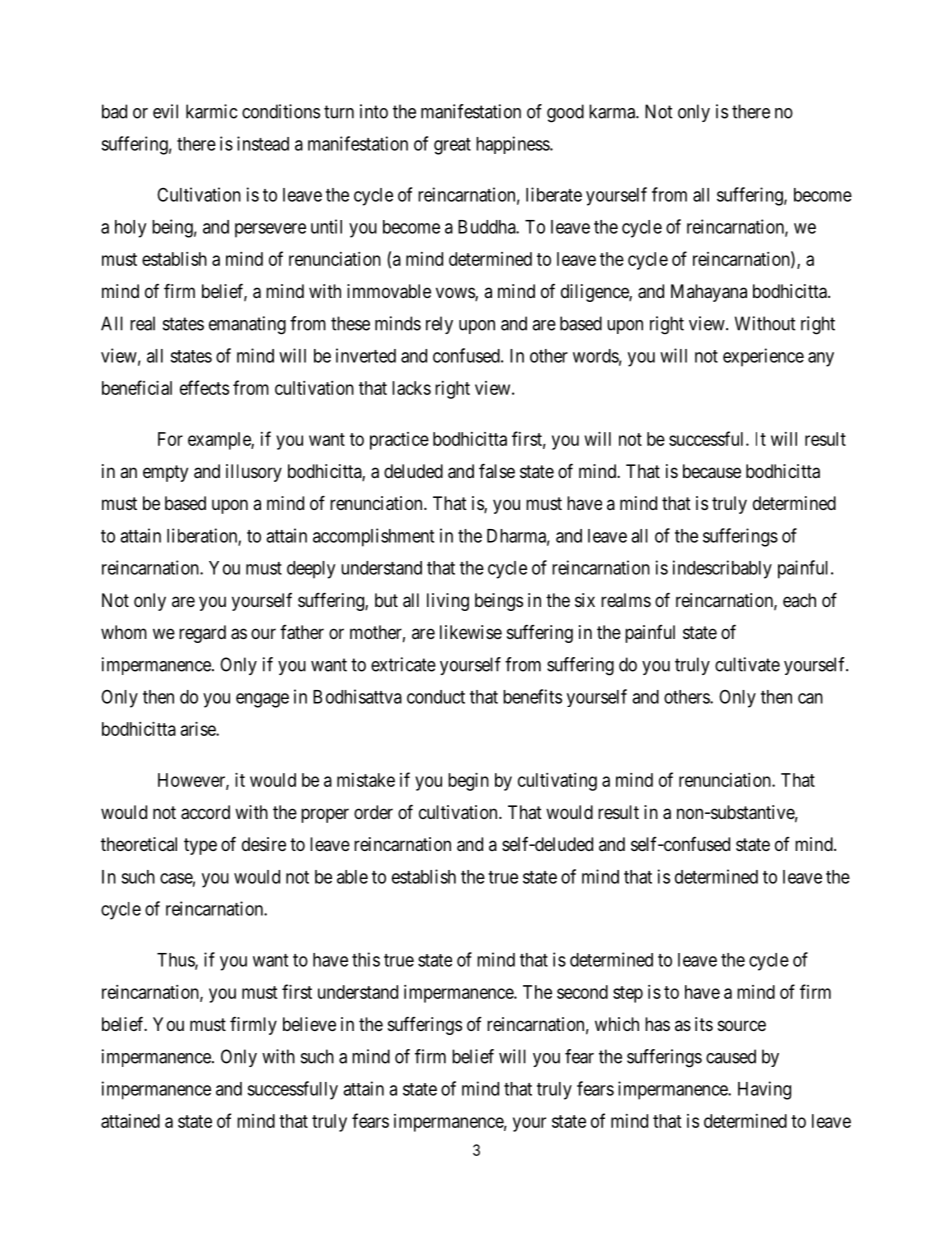 This page has height=1233, width=952. What do you see at coordinates (810, 698) in the page?
I see `can` at bounding box center [810, 698].
